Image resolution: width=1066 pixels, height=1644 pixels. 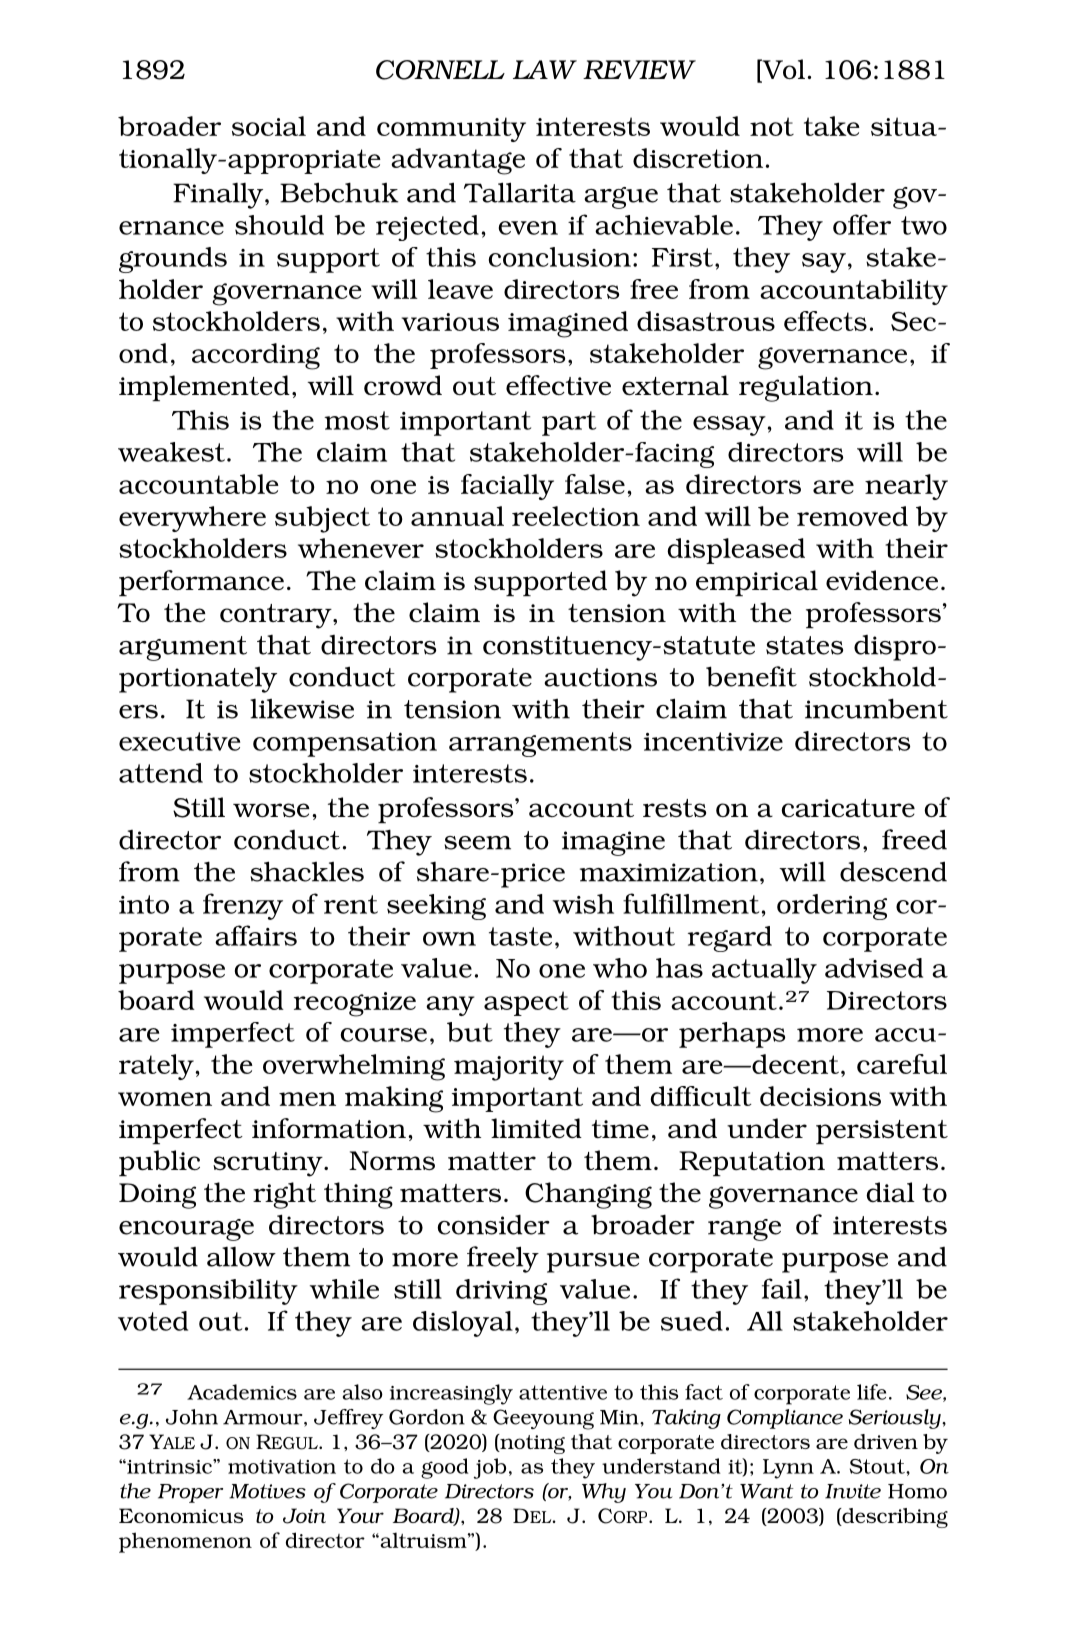 What do you see at coordinates (477, 843) in the document?
I see `seem` at bounding box center [477, 843].
